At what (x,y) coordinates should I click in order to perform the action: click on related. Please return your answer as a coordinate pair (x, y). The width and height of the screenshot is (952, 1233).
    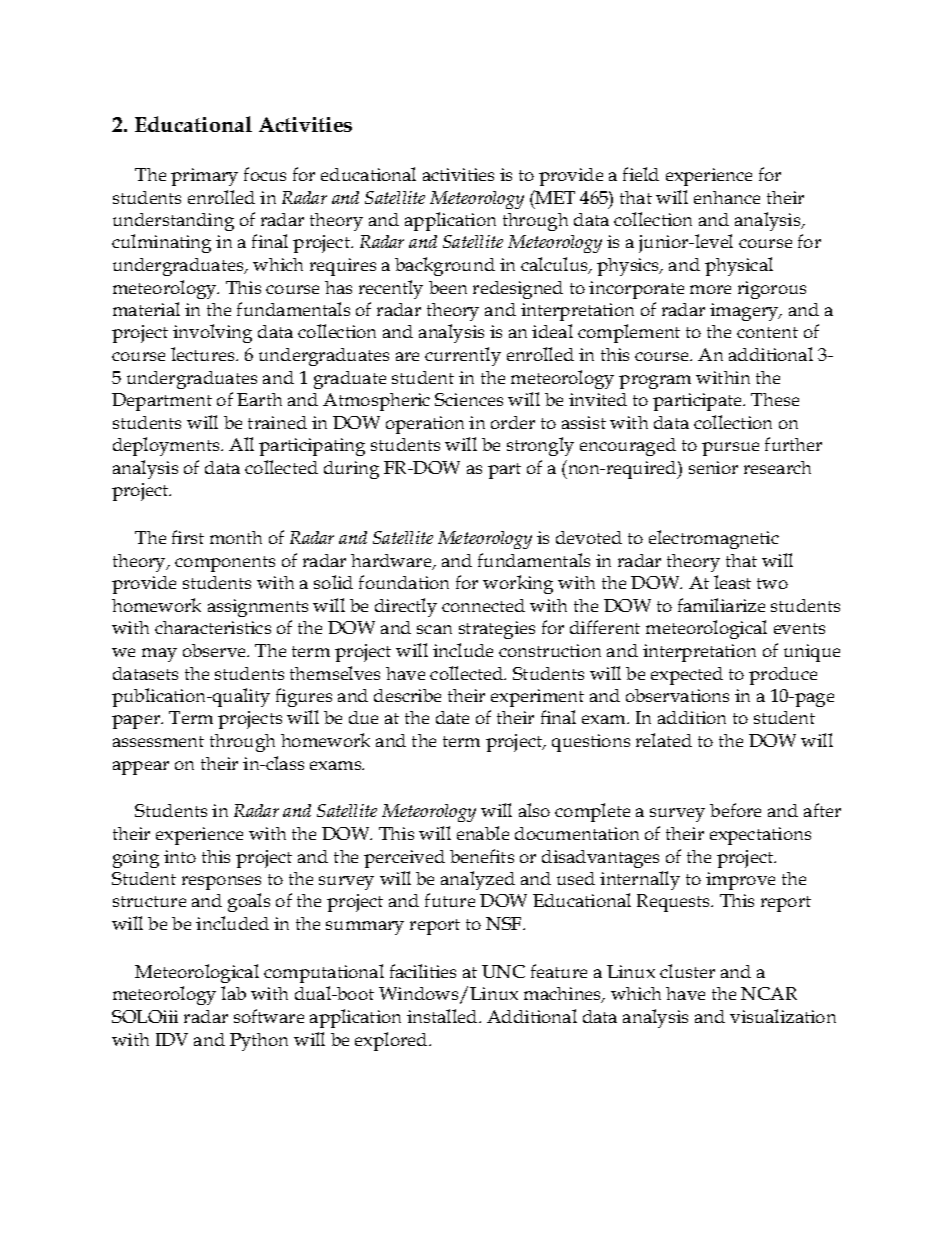
    Looking at the image, I should click on (664, 740).
